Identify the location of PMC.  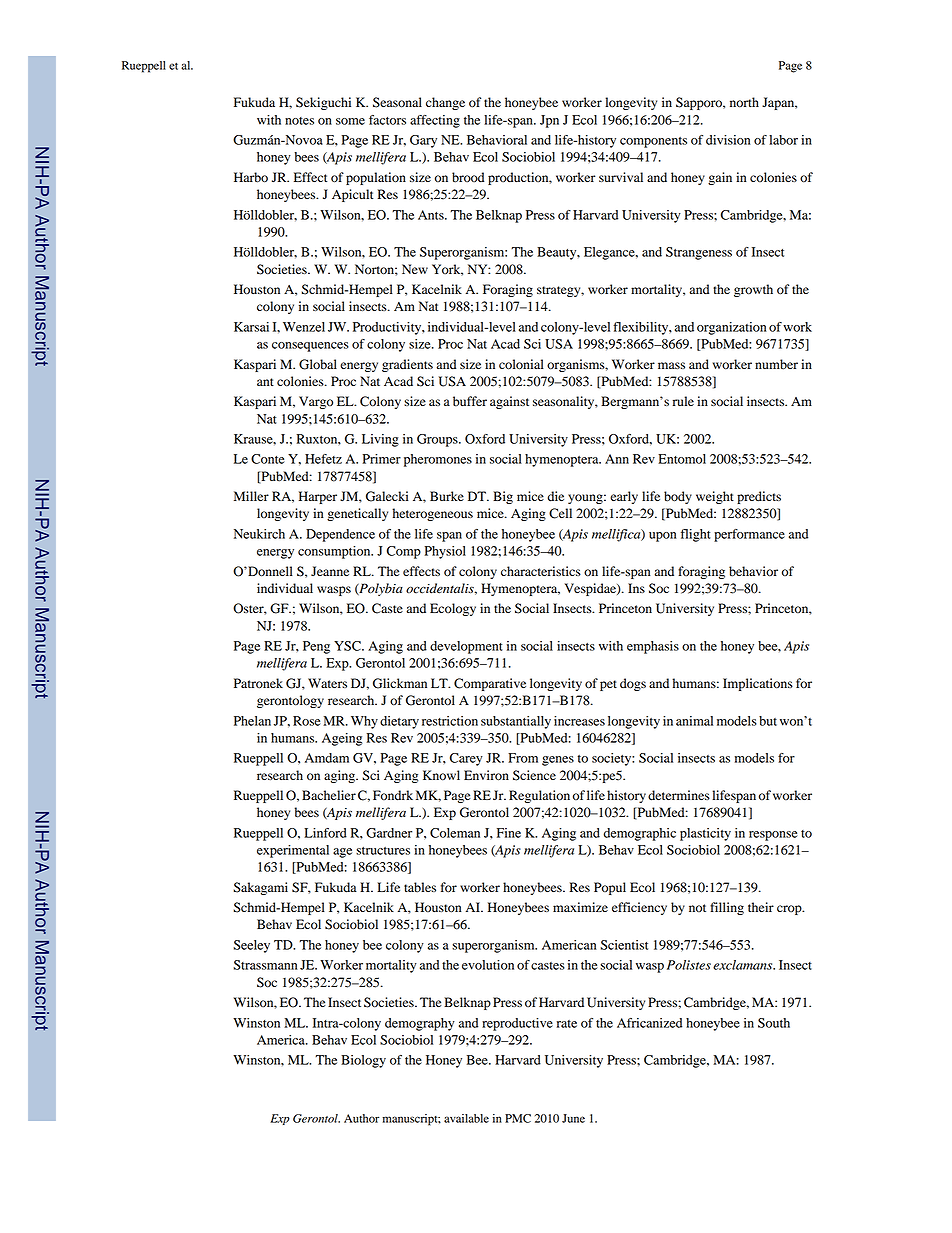
(518, 1118).
